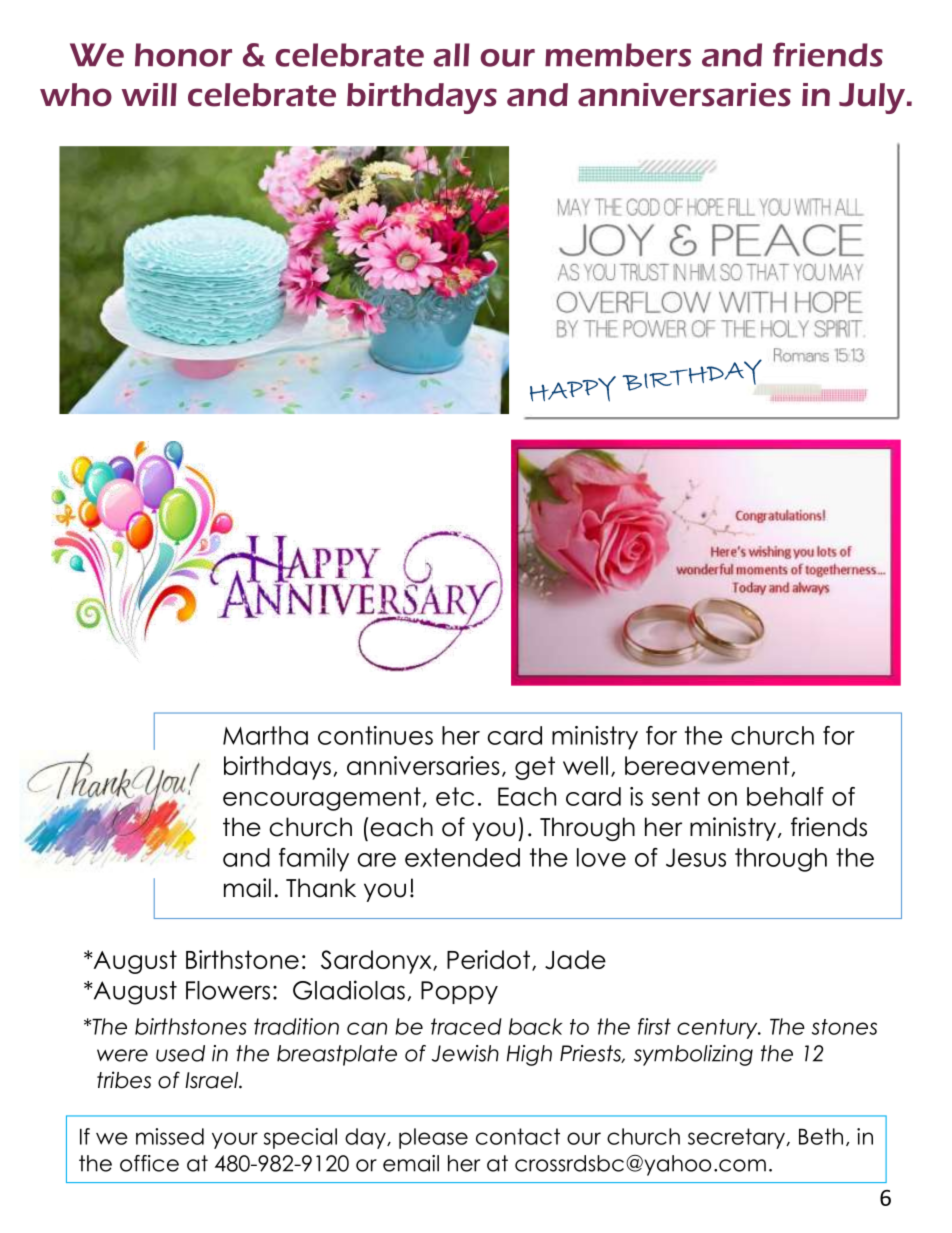  I want to click on please, so click(433, 1138).
